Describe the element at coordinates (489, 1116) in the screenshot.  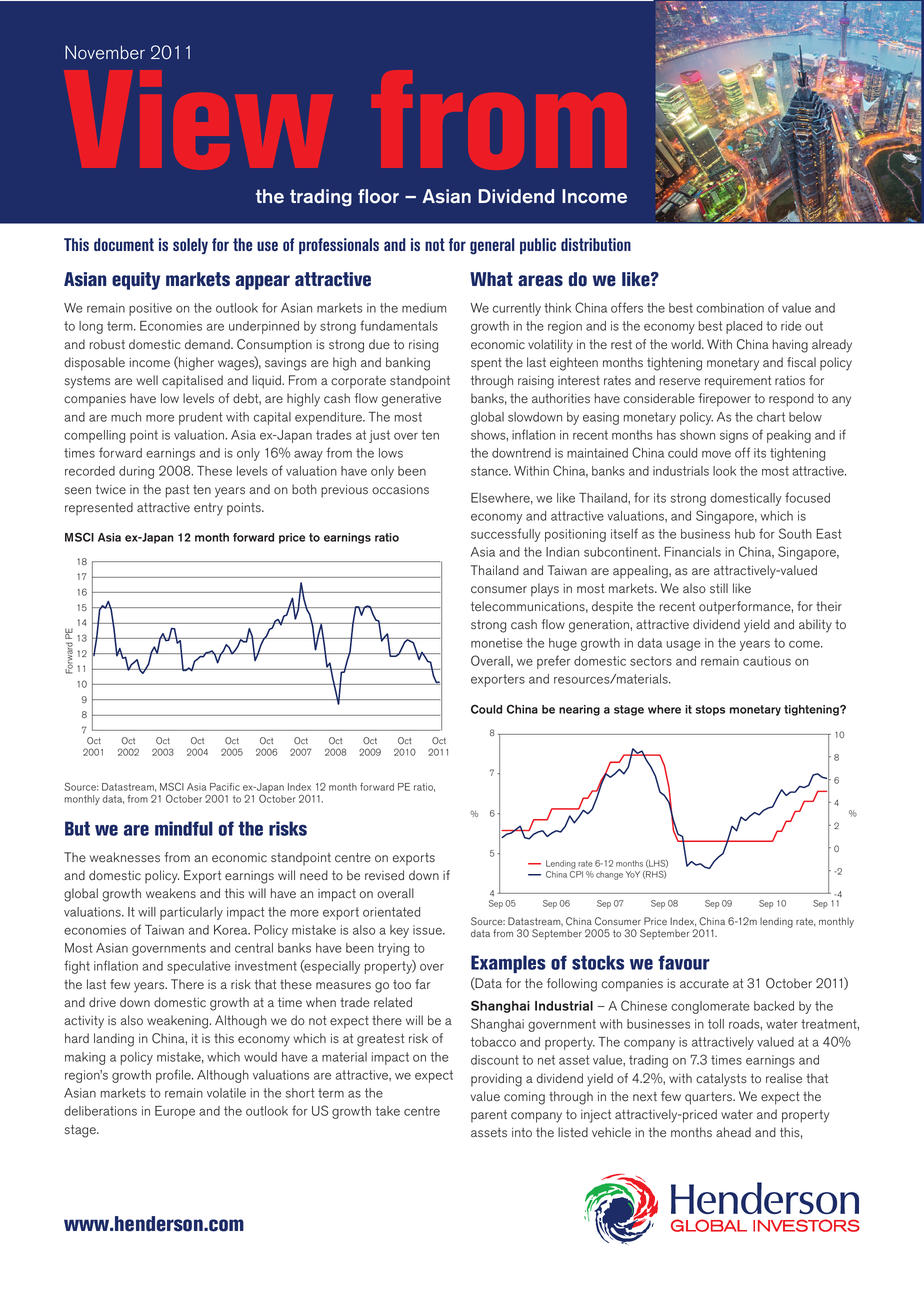
I see `parent` at that location.
